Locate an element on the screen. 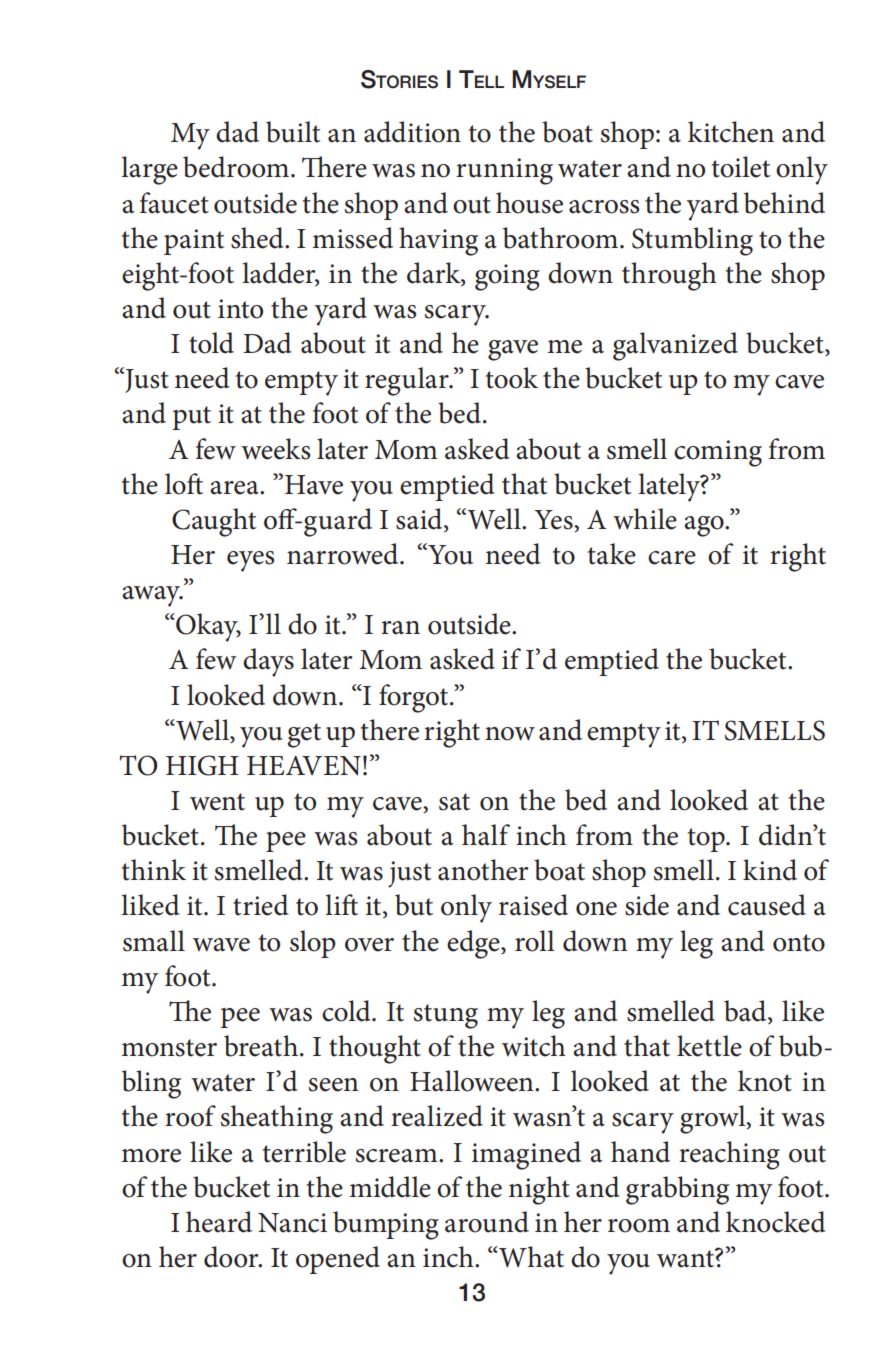 Image resolution: width=887 pixels, height=1372 pixels. faucet is located at coordinates (174, 203).
